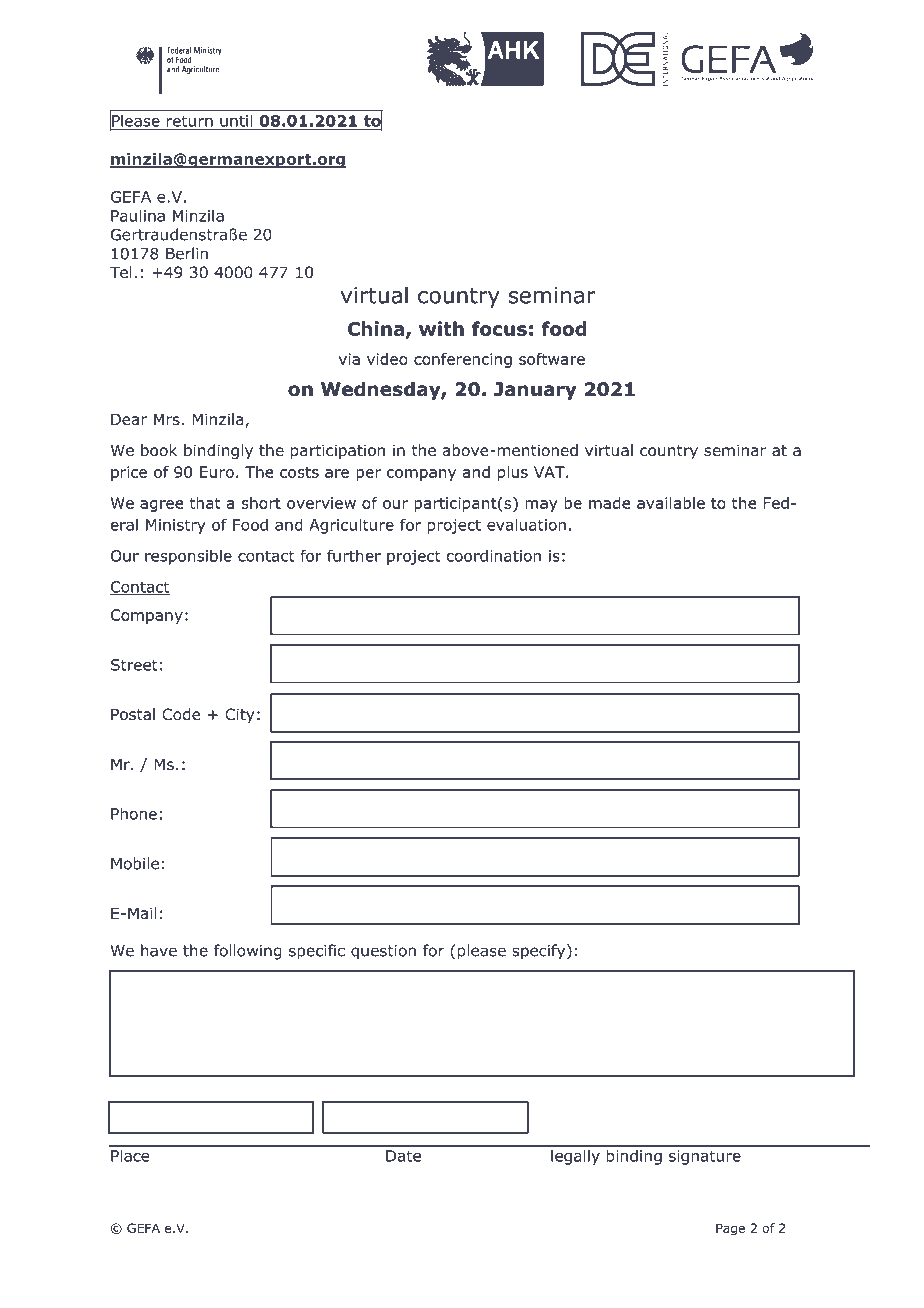 This image has height=1308, width=924. I want to click on with, so click(441, 328).
